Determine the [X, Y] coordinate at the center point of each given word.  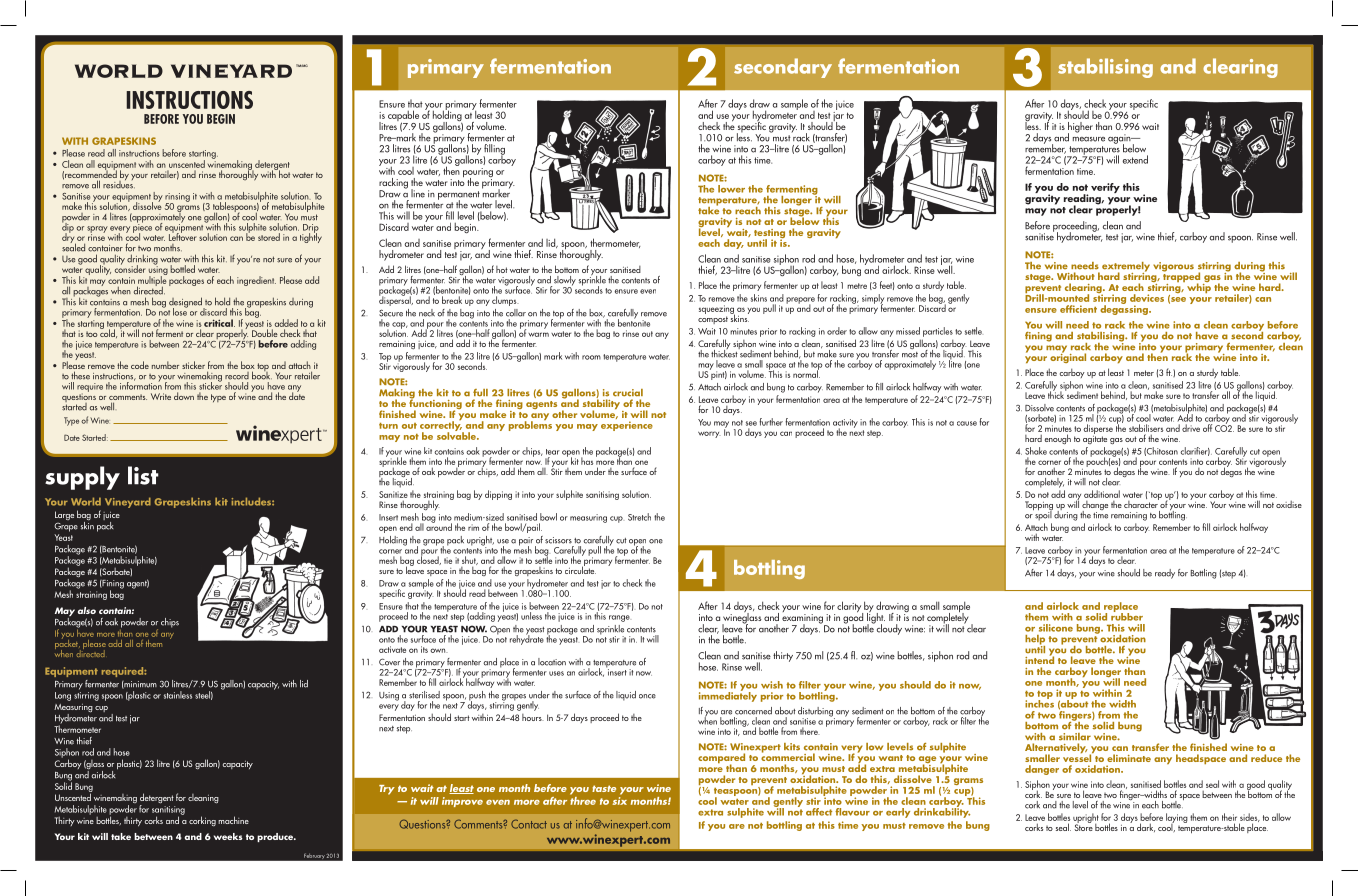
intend [1039, 659]
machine [233, 820]
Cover [389, 662]
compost [713, 320]
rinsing [177, 198]
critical [219, 323]
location [552, 662]
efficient [1078, 309]
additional [1102, 494]
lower [731, 189]
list [143, 475]
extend [1135, 159]
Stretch [639, 517]
